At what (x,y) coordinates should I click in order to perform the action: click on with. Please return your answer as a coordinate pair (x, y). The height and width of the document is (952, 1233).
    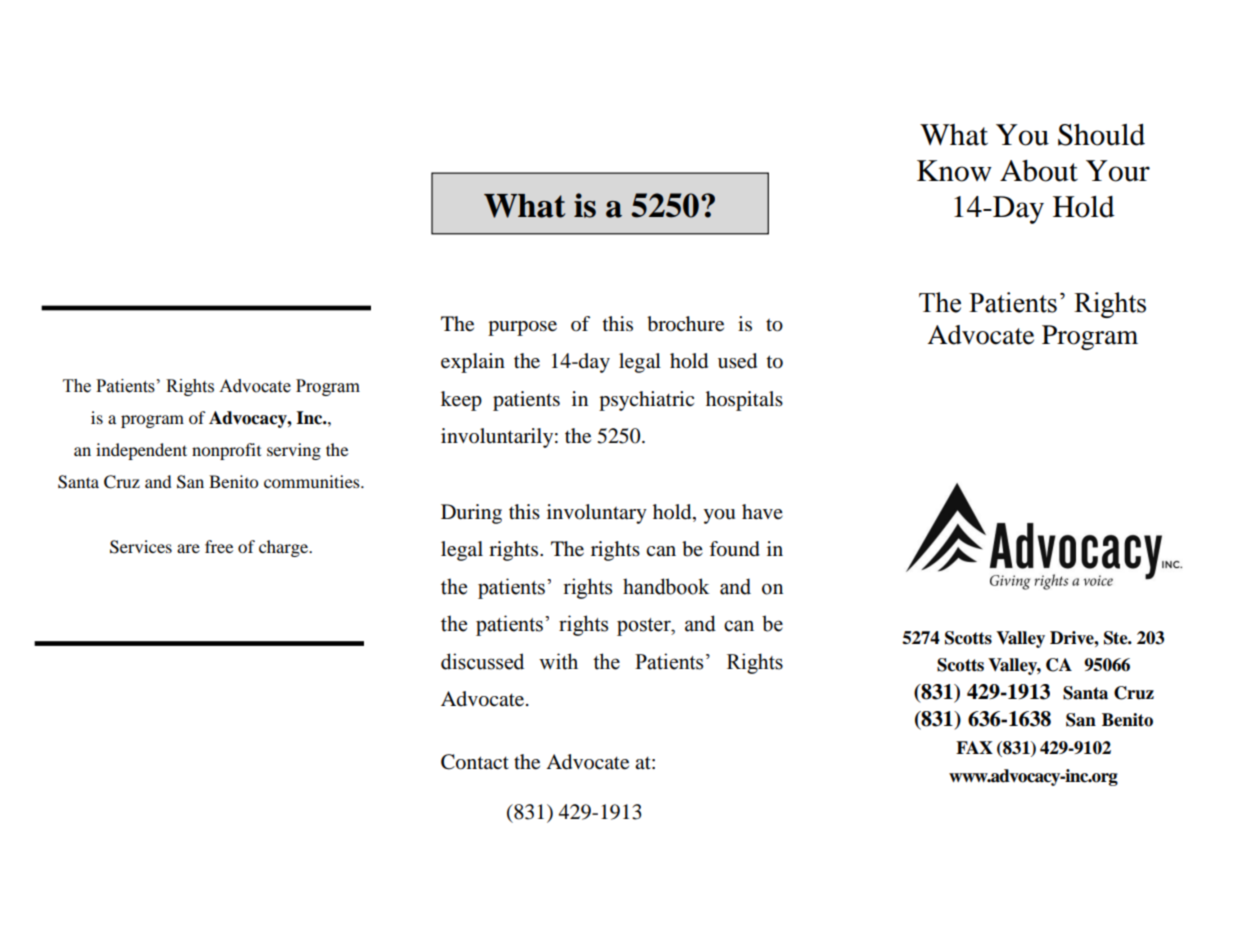
    Looking at the image, I should click on (558, 661).
